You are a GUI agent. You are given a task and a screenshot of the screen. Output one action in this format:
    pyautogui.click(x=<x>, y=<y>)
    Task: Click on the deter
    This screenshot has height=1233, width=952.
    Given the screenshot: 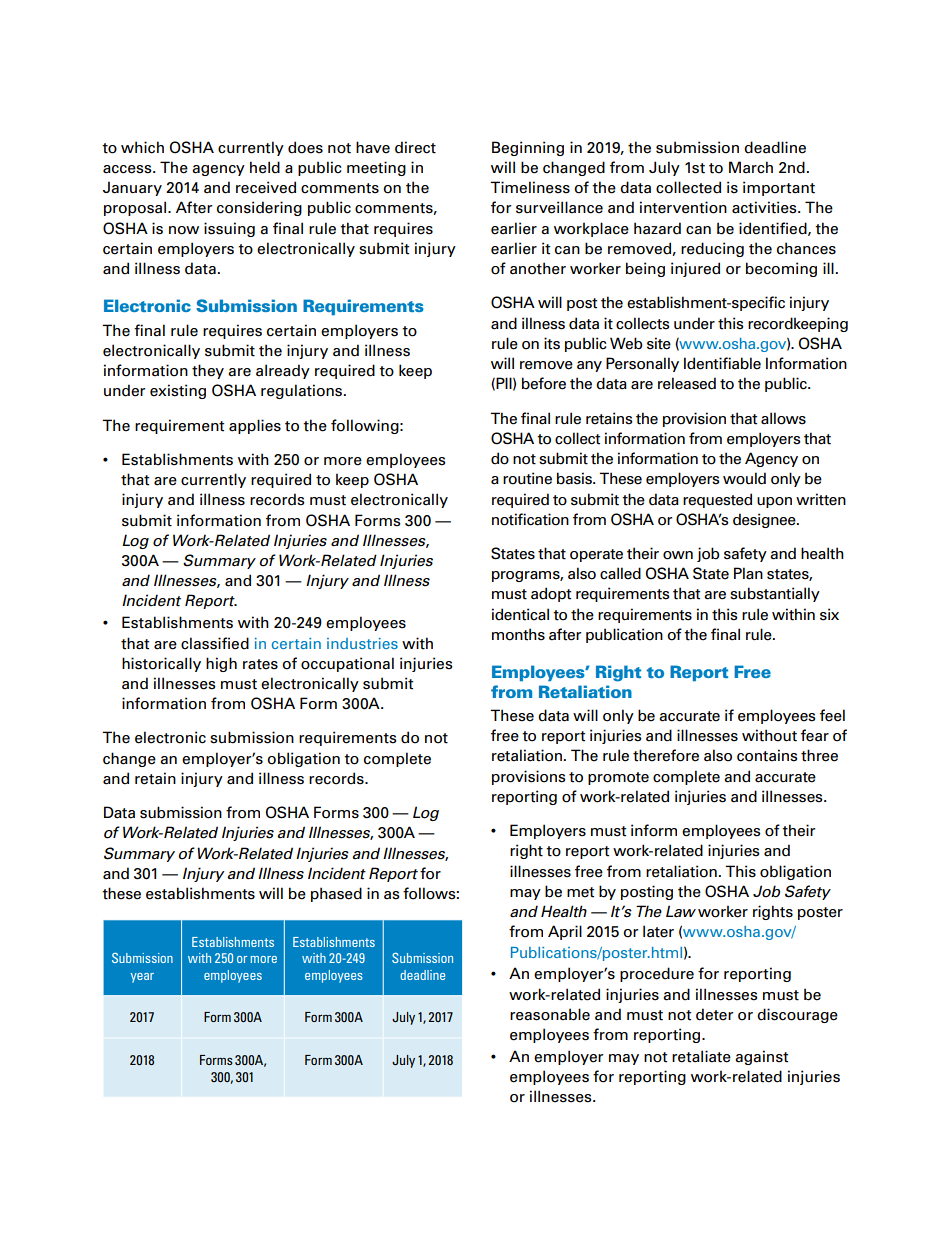 What is the action you would take?
    pyautogui.click(x=714, y=1014)
